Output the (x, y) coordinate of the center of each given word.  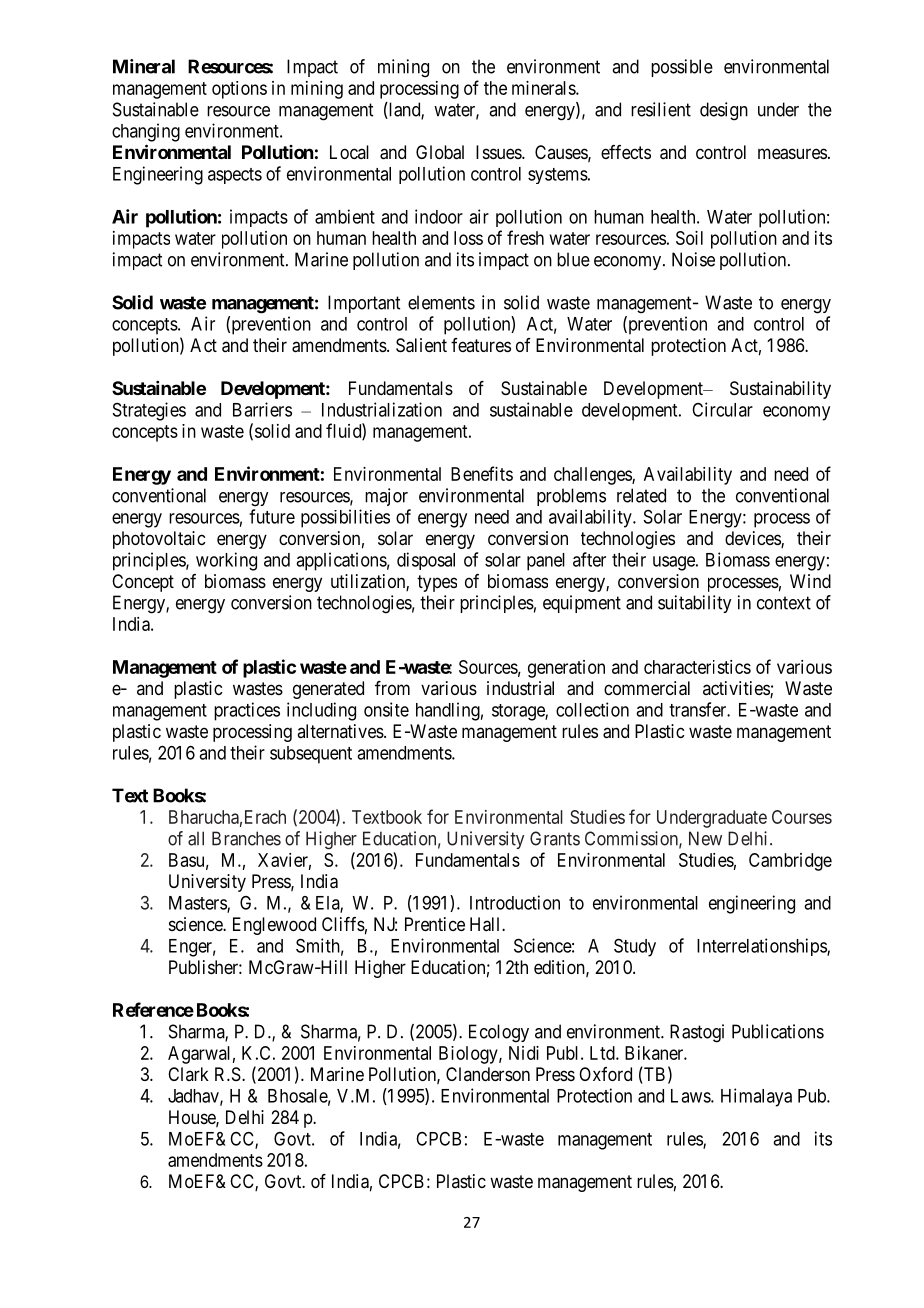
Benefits (482, 473)
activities (737, 689)
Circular (722, 409)
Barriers (262, 409)
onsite (386, 709)
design (724, 111)
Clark (188, 1074)
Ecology (499, 1033)
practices (247, 711)
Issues (499, 152)
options (239, 90)
